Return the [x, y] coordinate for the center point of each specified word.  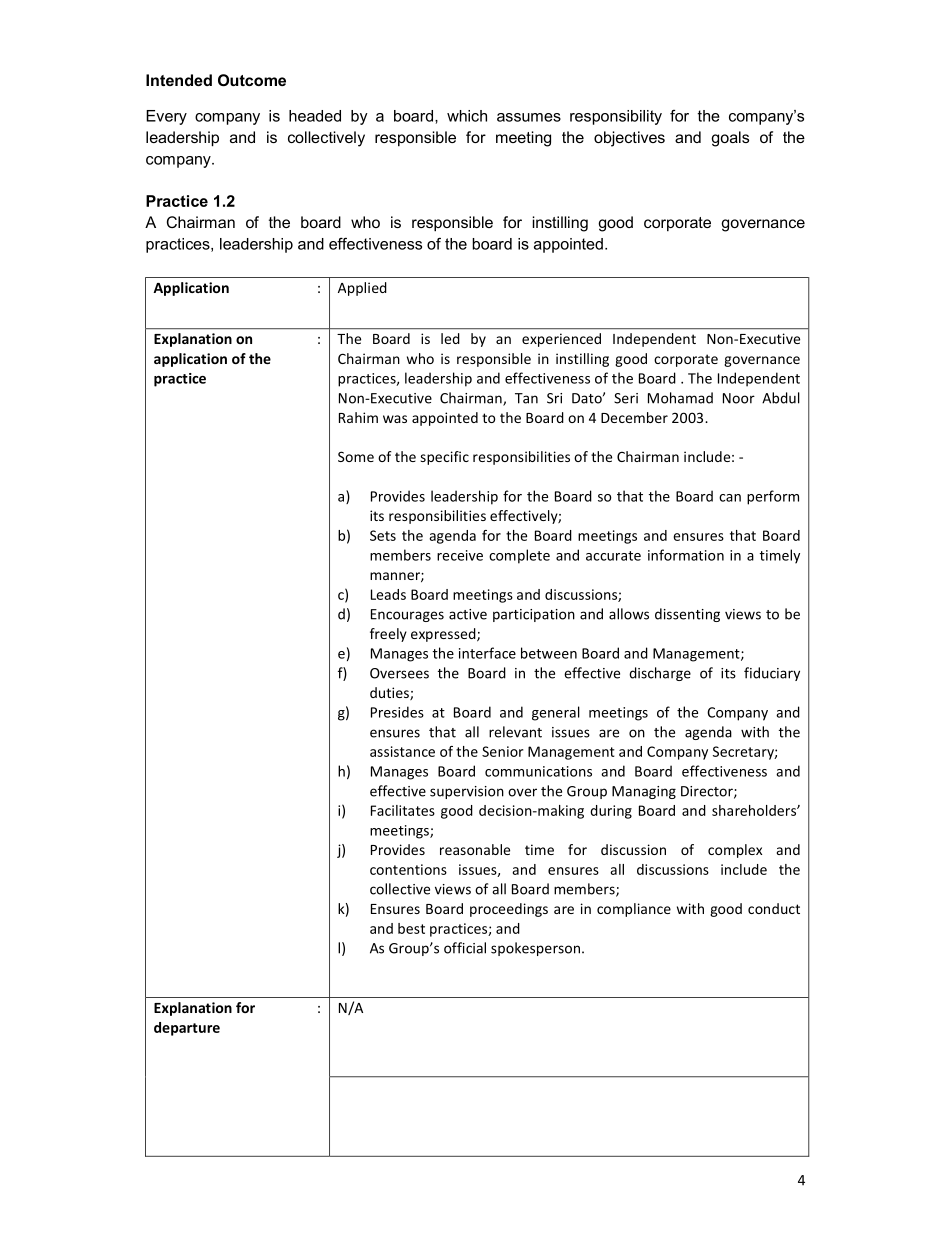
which [467, 116]
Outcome [252, 80]
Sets [383, 535]
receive [460, 555]
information [686, 555]
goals [730, 139]
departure [187, 1029]
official [465, 948]
